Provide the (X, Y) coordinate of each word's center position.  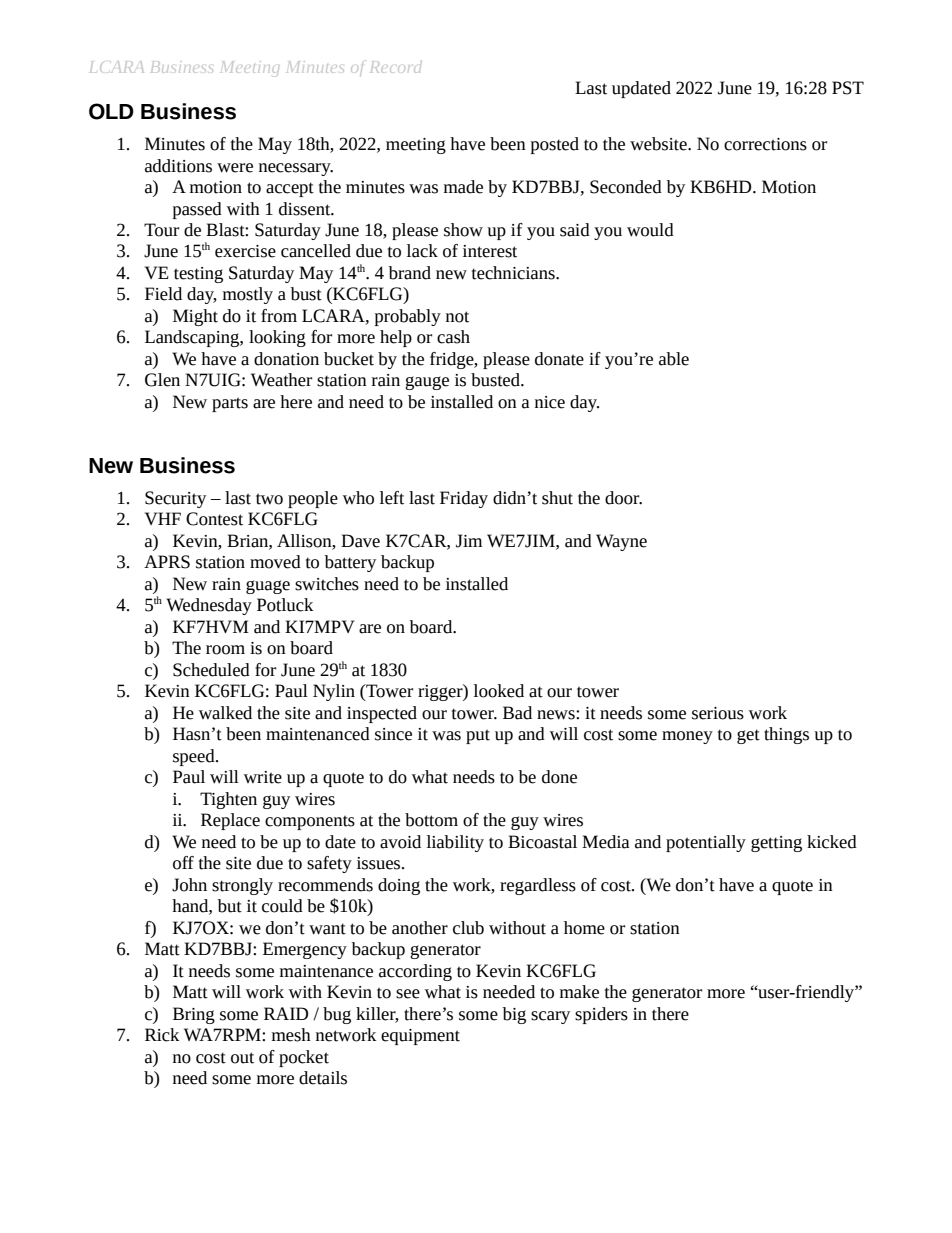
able (674, 359)
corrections (765, 144)
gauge (427, 383)
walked (225, 713)
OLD (111, 111)
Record (395, 67)
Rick (162, 1035)
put (478, 736)
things (786, 735)
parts (230, 404)
